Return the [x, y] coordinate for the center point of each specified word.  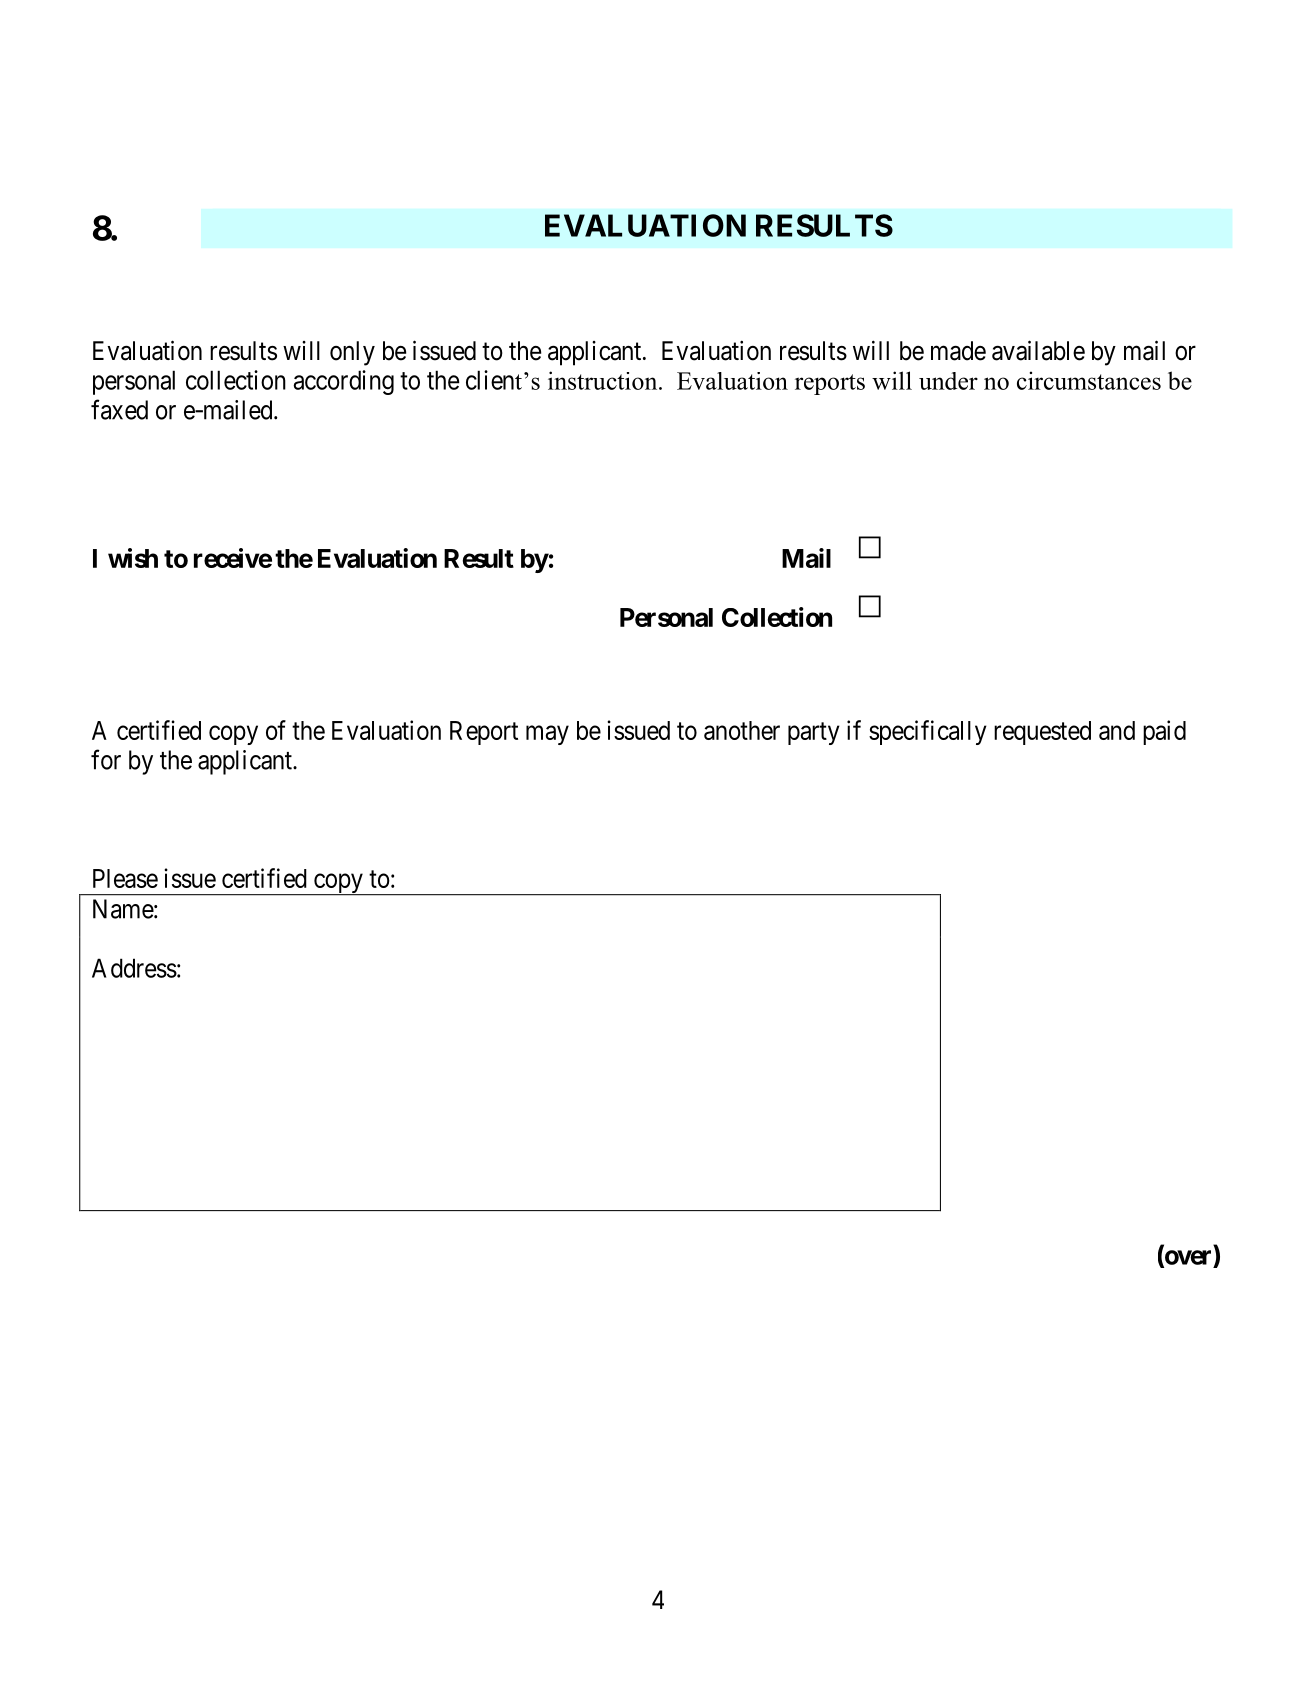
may [547, 735]
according [343, 382]
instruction [604, 380]
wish [133, 558]
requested [1042, 733]
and [1117, 730]
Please [125, 878]
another [742, 730]
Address [134, 968]
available [1038, 350]
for [106, 759]
